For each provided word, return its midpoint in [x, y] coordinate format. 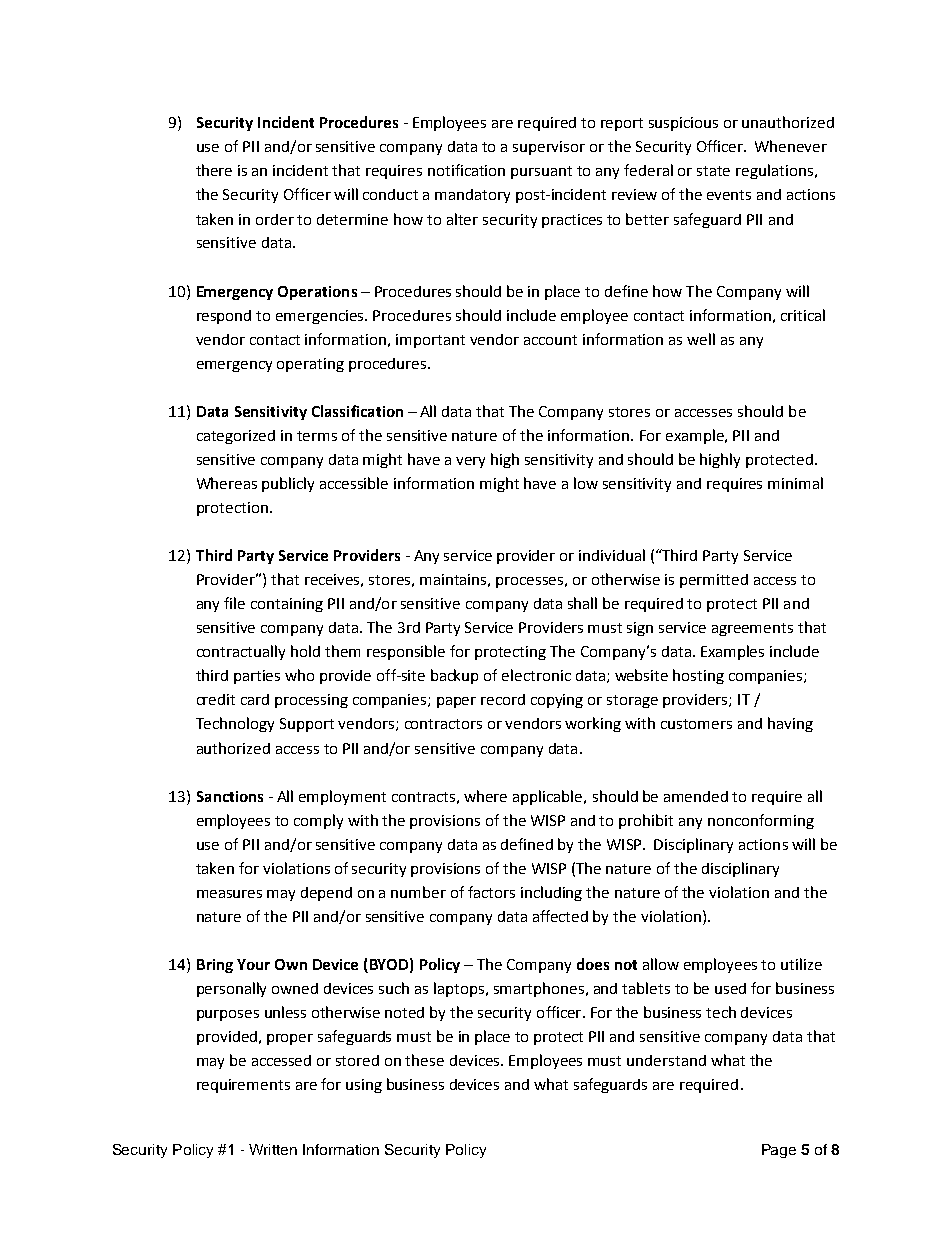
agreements [752, 629]
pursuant [541, 172]
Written [273, 1149]
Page [779, 1151]
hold [305, 651]
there [214, 170]
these [424, 1060]
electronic [536, 675]
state [713, 171]
